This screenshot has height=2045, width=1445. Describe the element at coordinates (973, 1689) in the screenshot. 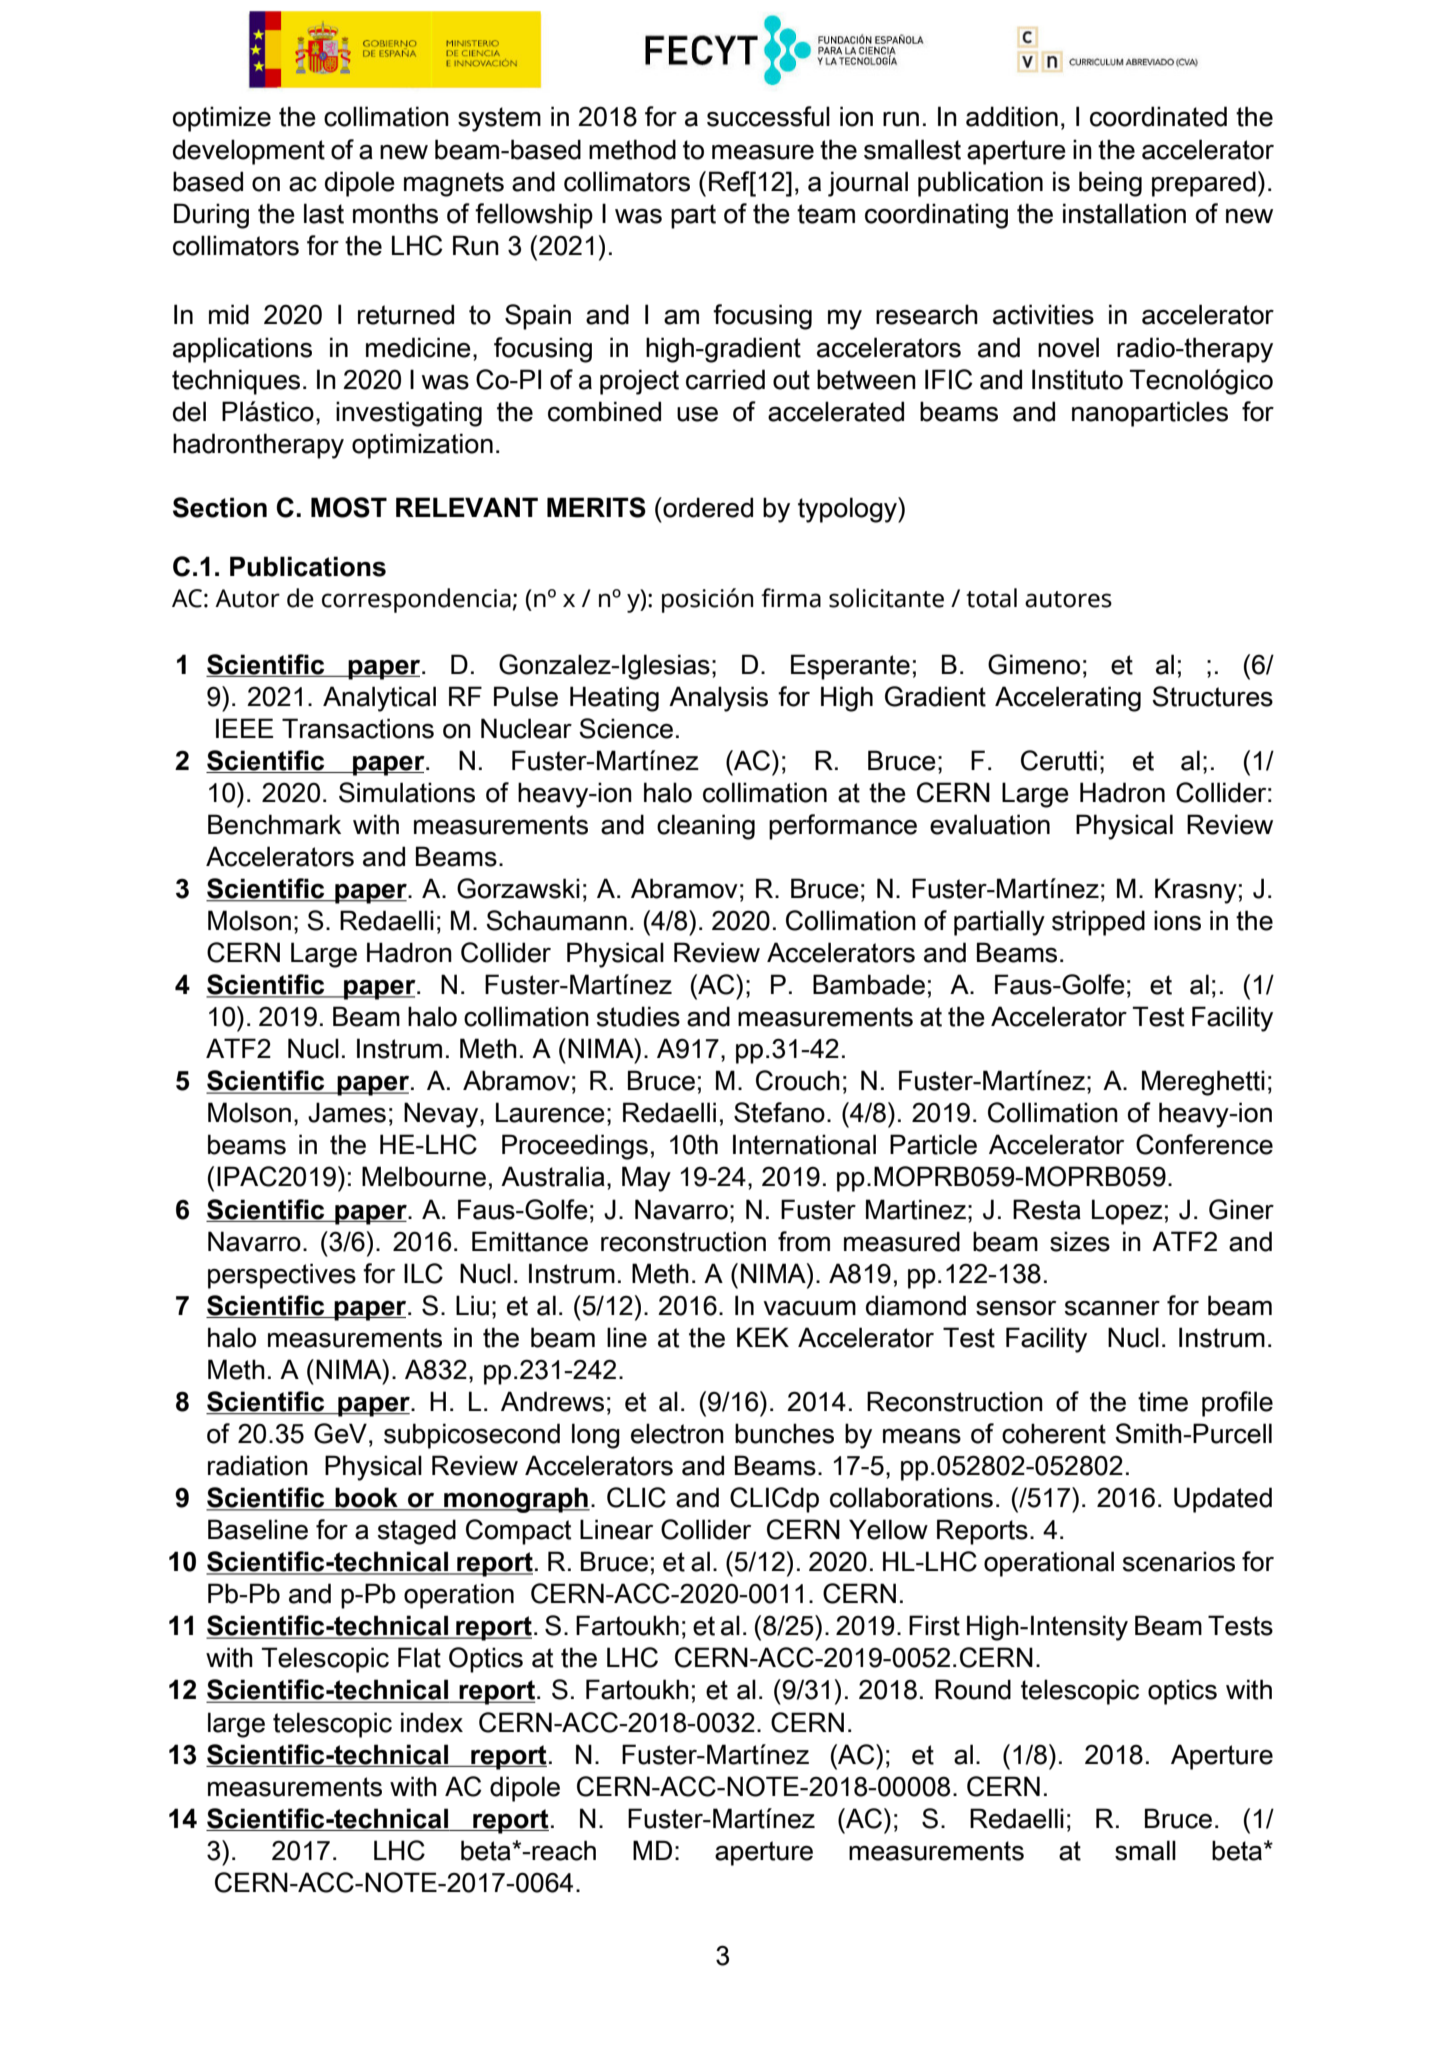

I see `Round` at that location.
